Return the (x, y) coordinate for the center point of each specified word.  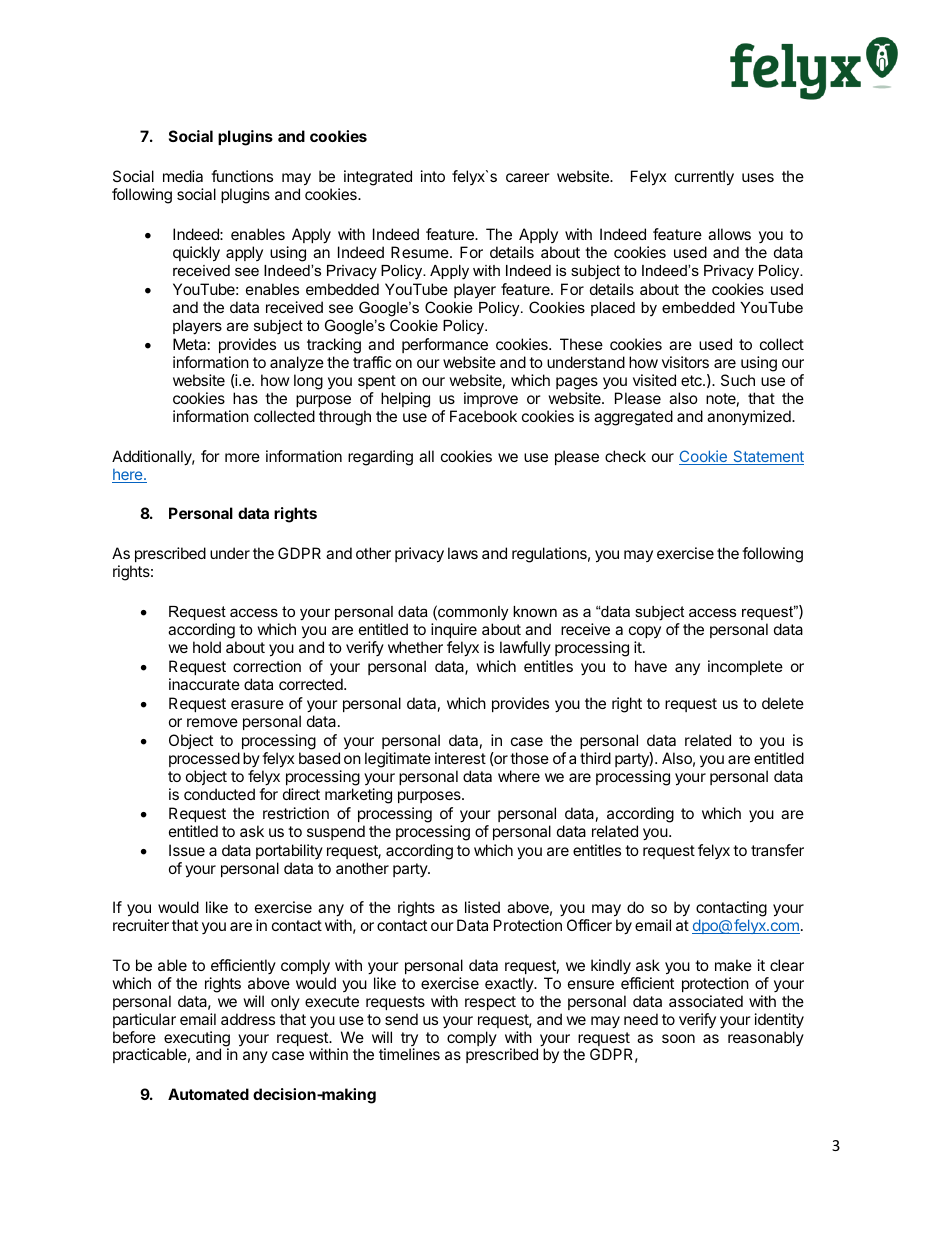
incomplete (745, 667)
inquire (454, 630)
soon (678, 1038)
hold (207, 647)
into (433, 176)
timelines (409, 1054)
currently (704, 178)
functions (242, 176)
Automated (208, 1094)
